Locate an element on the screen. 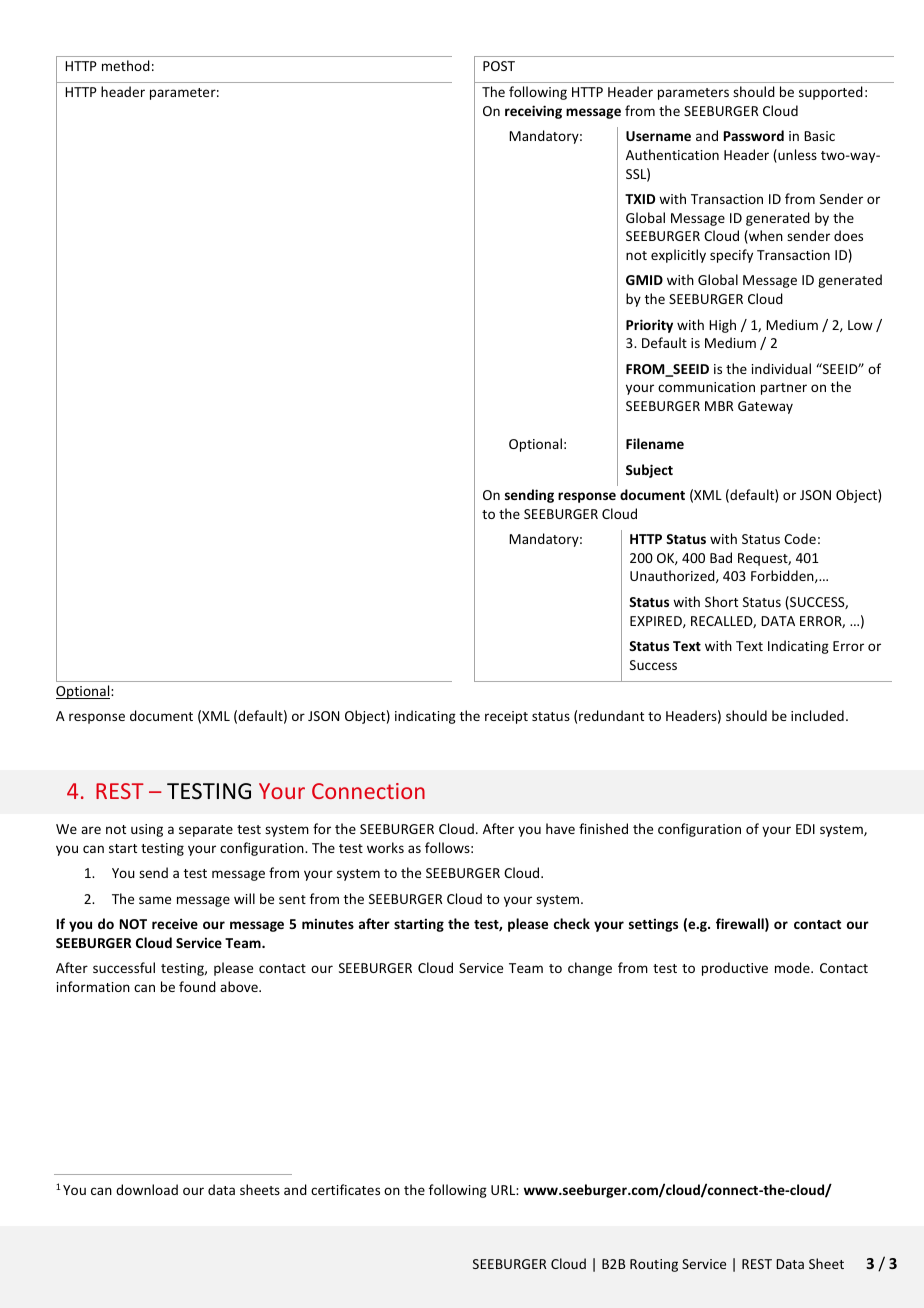 This screenshot has height=1308, width=924. POST is located at coordinates (499, 66).
